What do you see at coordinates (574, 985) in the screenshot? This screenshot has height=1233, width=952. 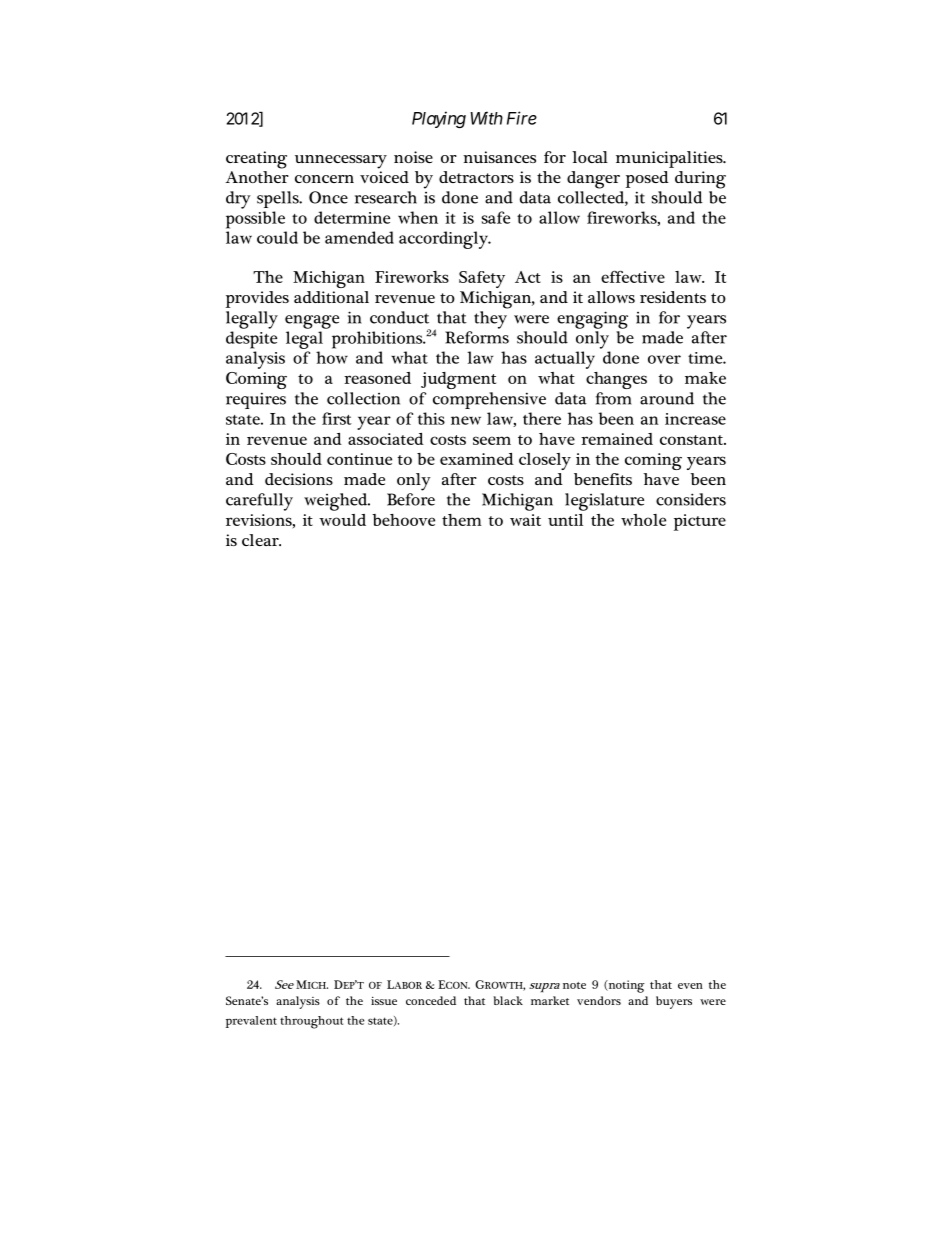 I see `note` at bounding box center [574, 985].
